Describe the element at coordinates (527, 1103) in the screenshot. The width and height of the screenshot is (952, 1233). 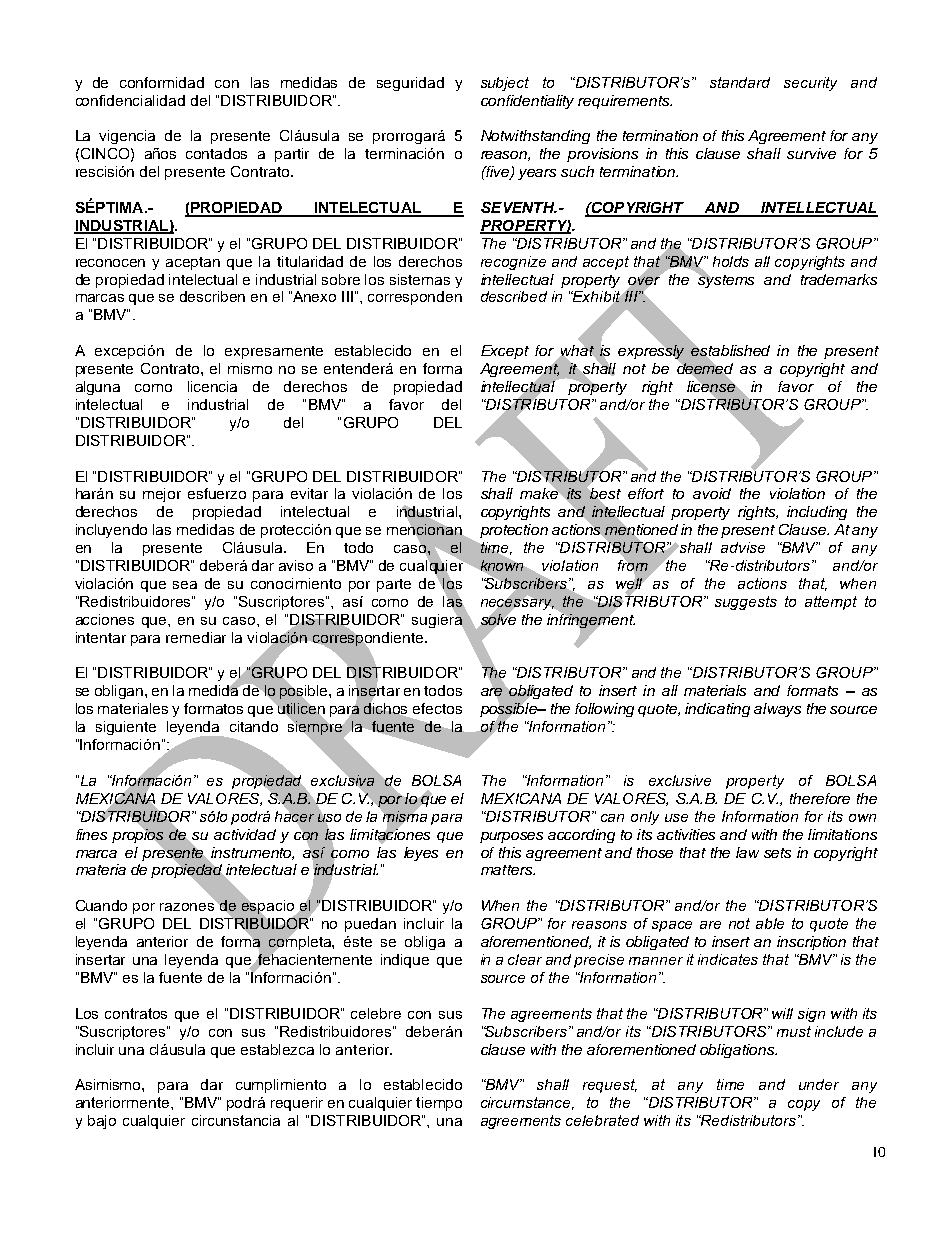
I see `circumstance` at that location.
